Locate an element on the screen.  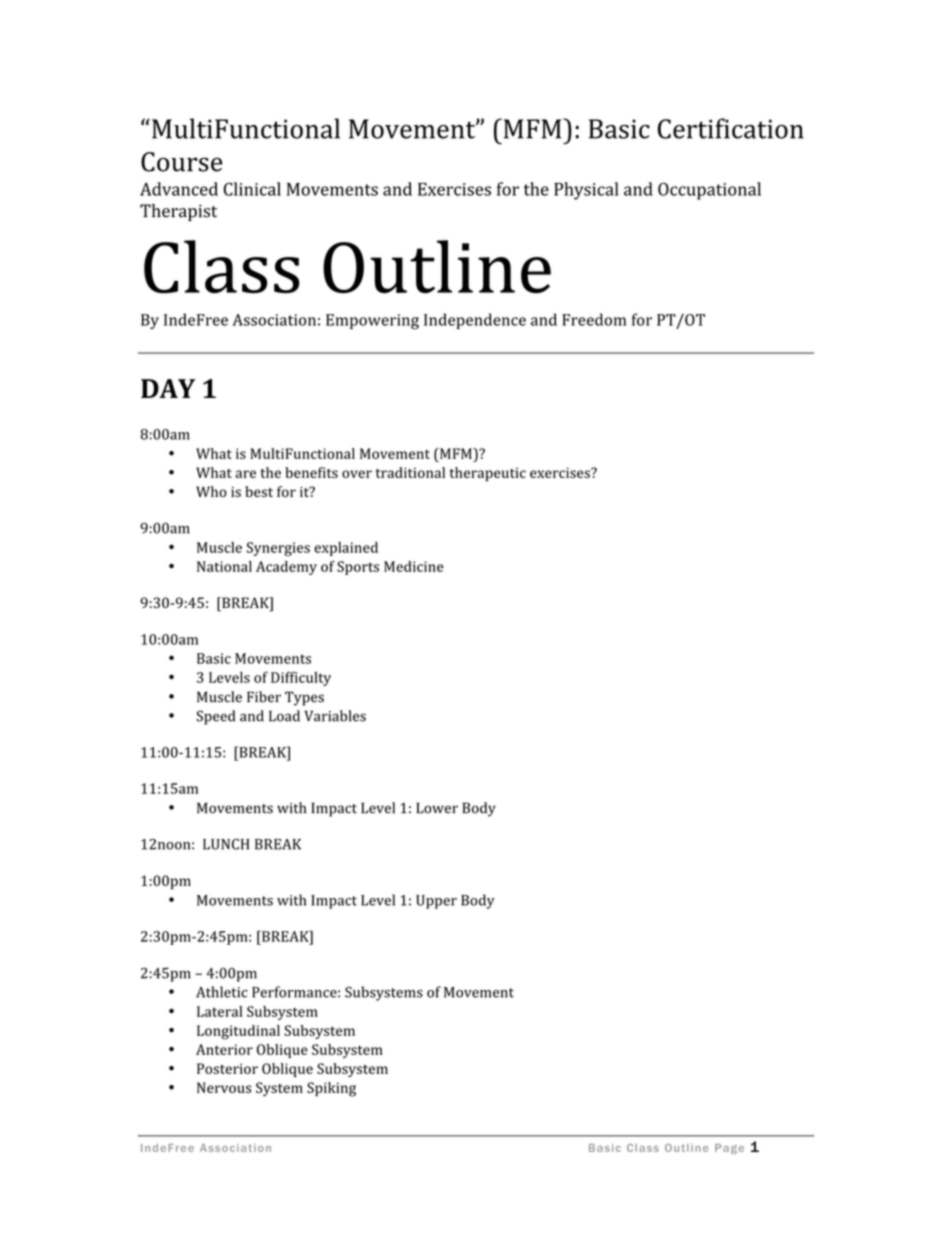
Occupational is located at coordinates (709, 191).
